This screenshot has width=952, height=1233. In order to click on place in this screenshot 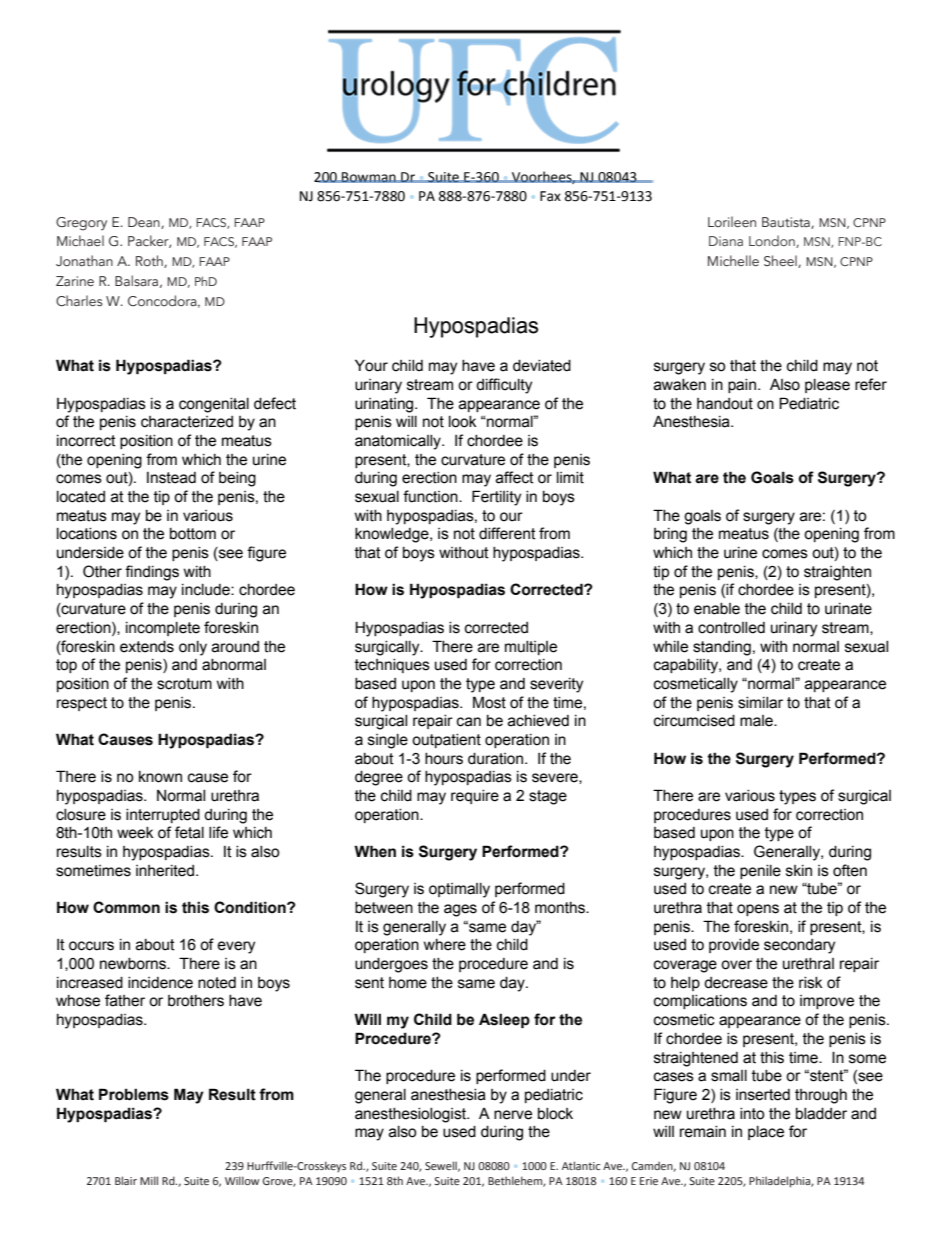, I will do `click(766, 1133)`.
